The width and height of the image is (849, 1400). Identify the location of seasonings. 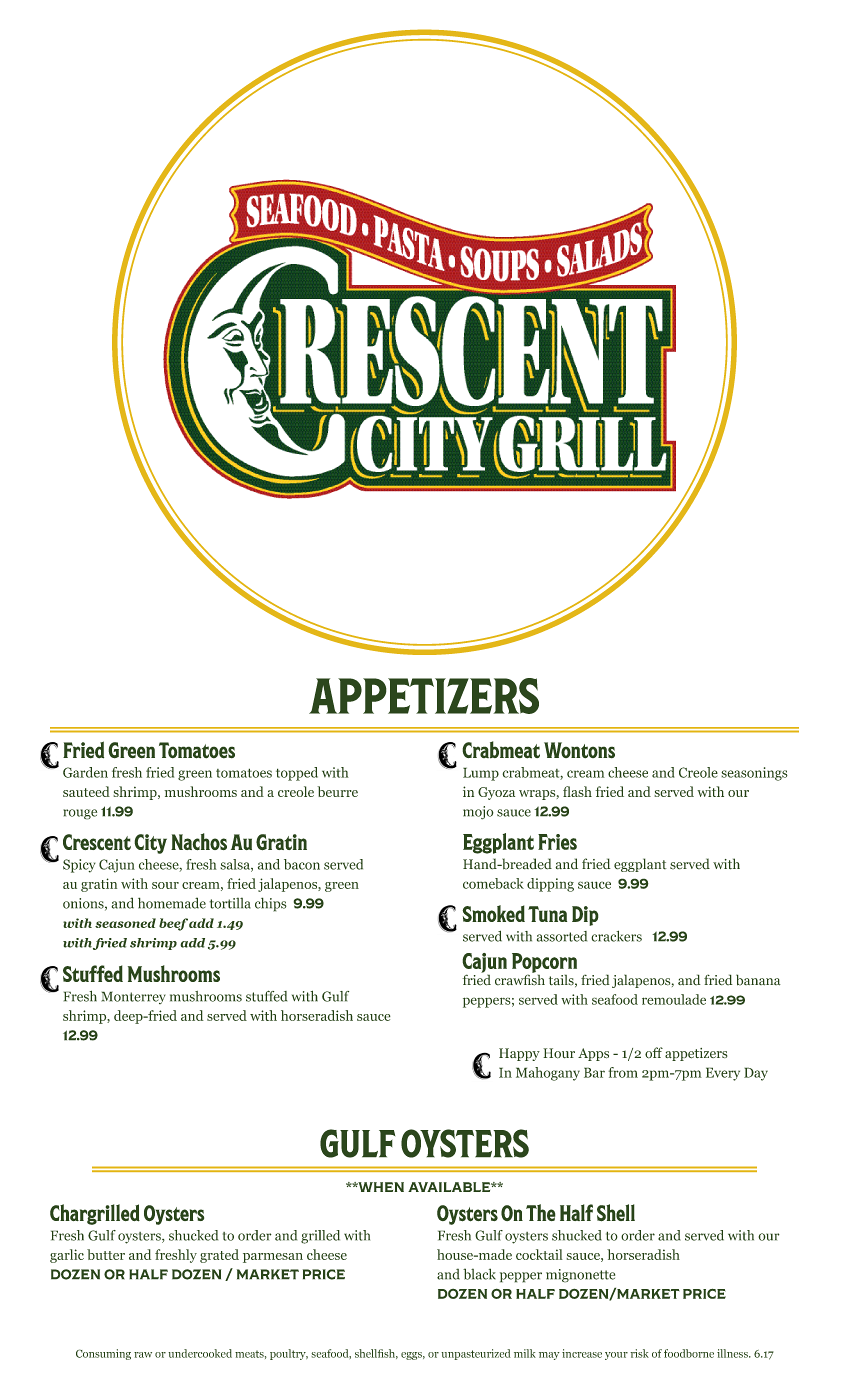
(754, 774).
